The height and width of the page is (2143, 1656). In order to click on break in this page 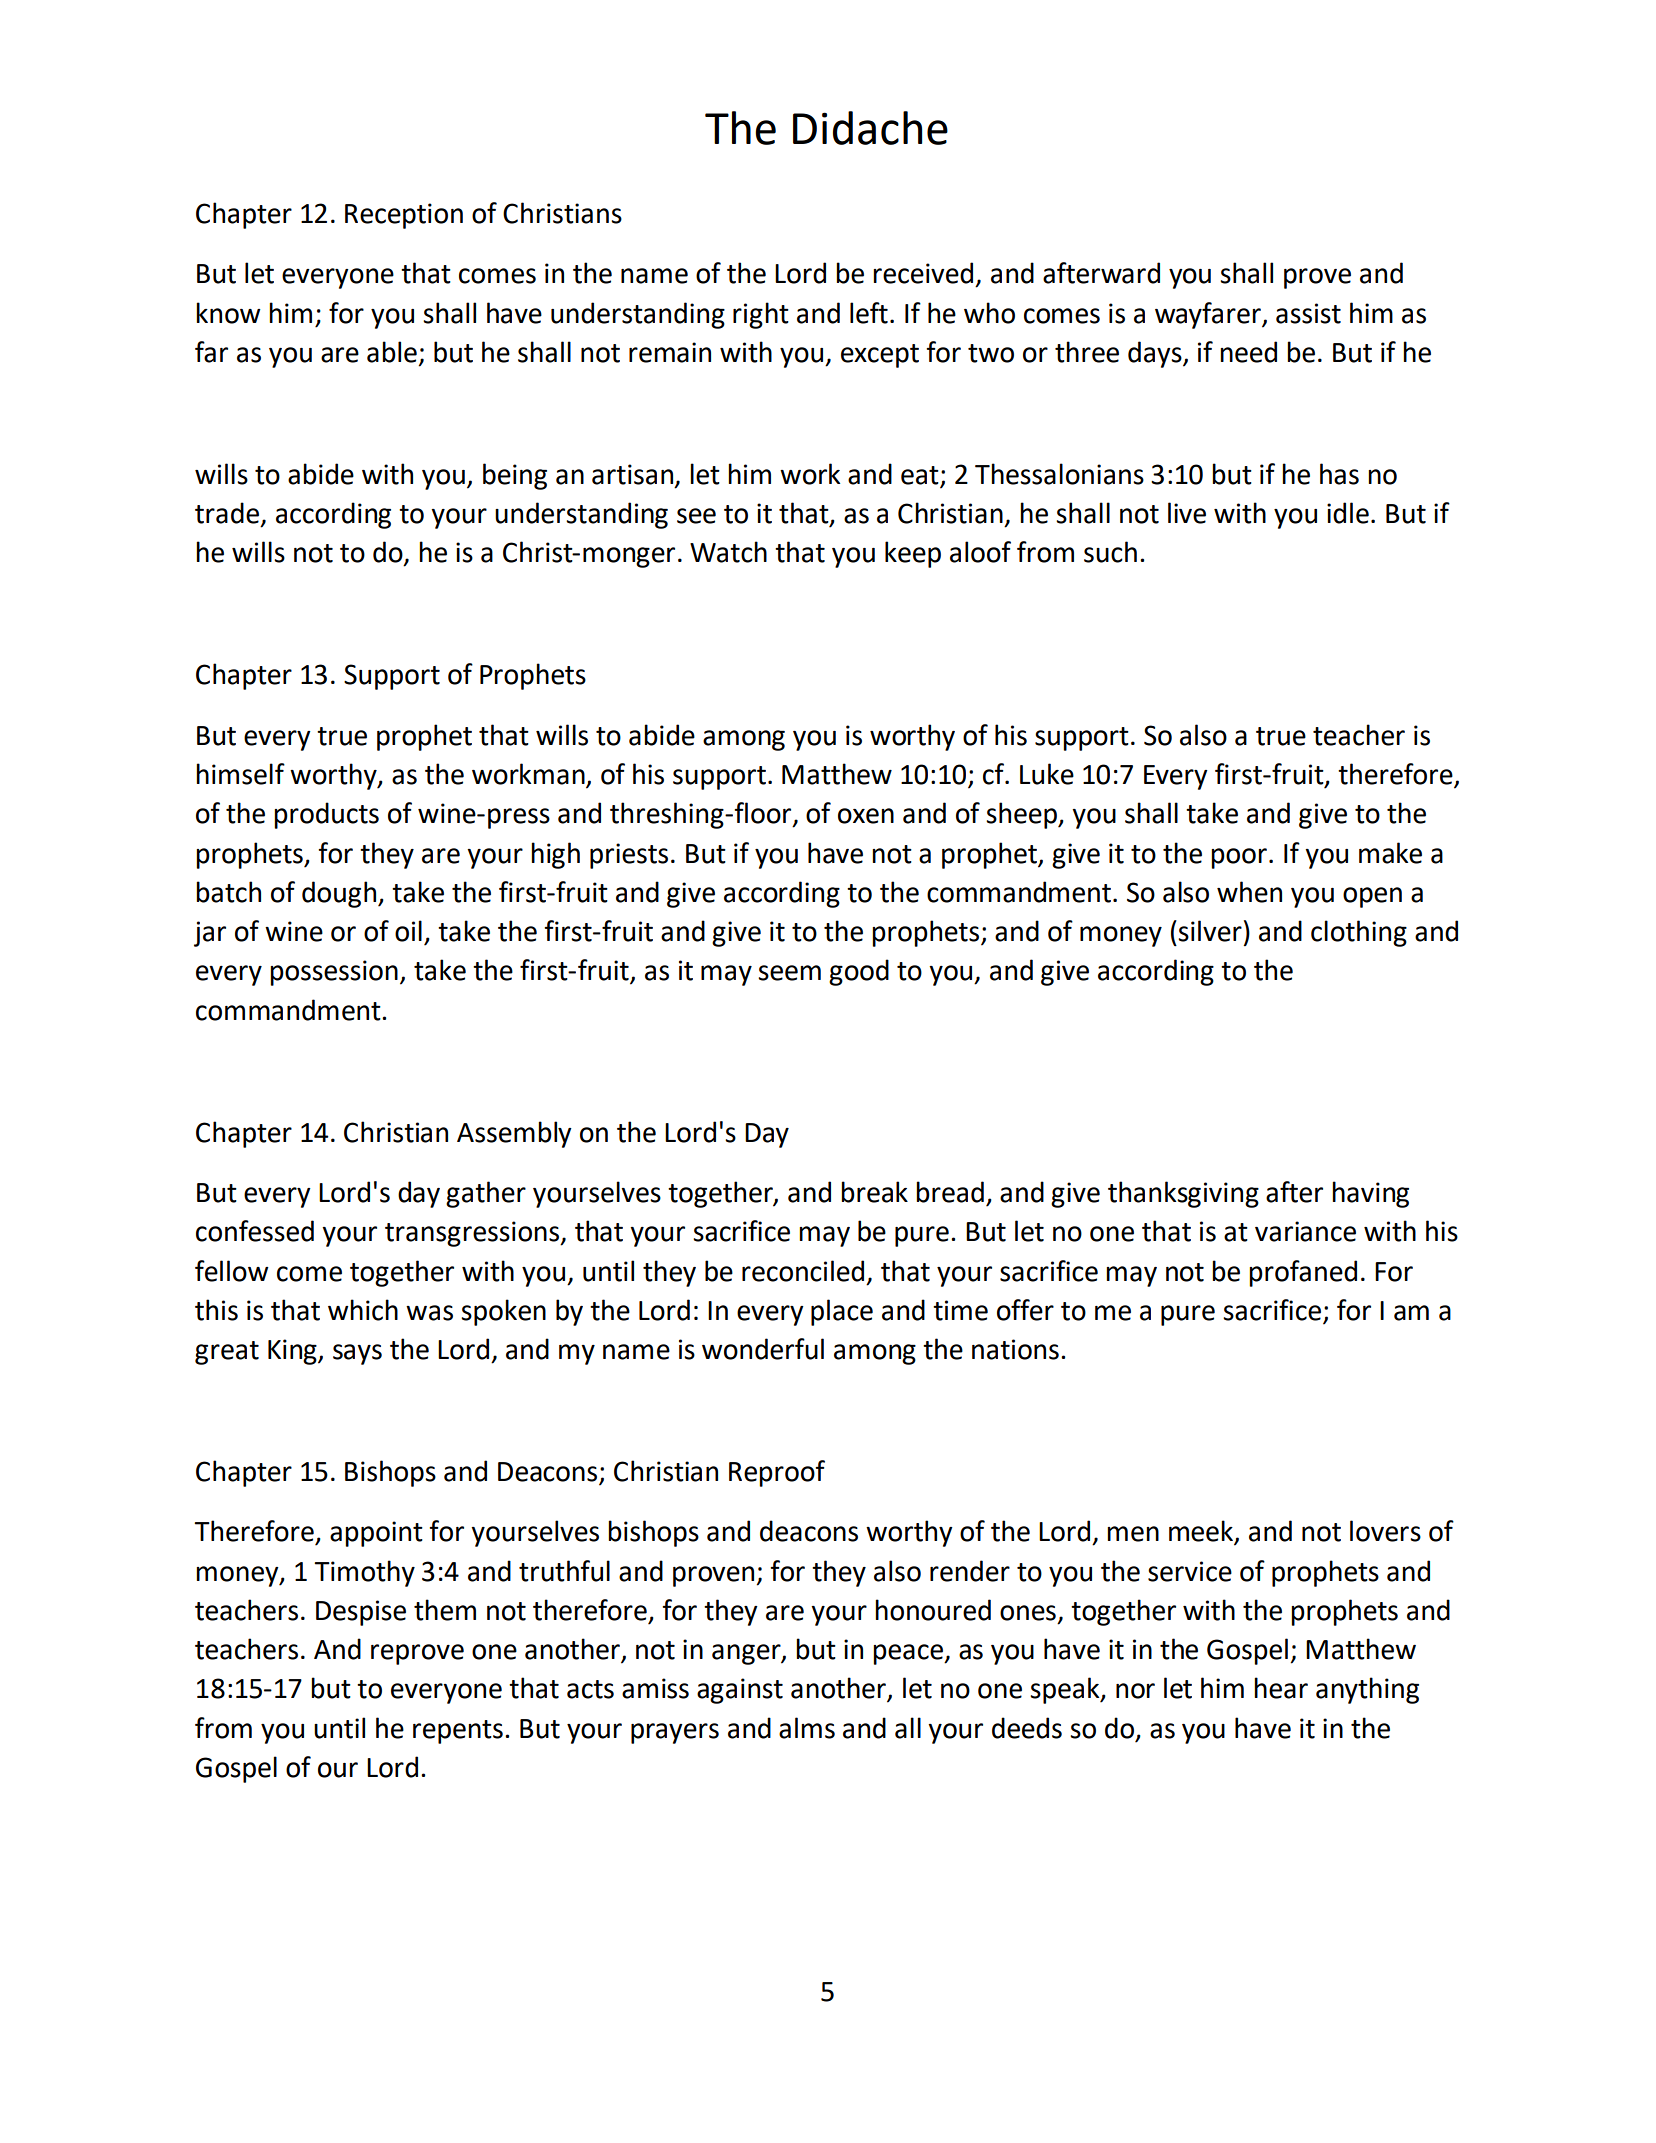, I will do `click(874, 1192)`.
